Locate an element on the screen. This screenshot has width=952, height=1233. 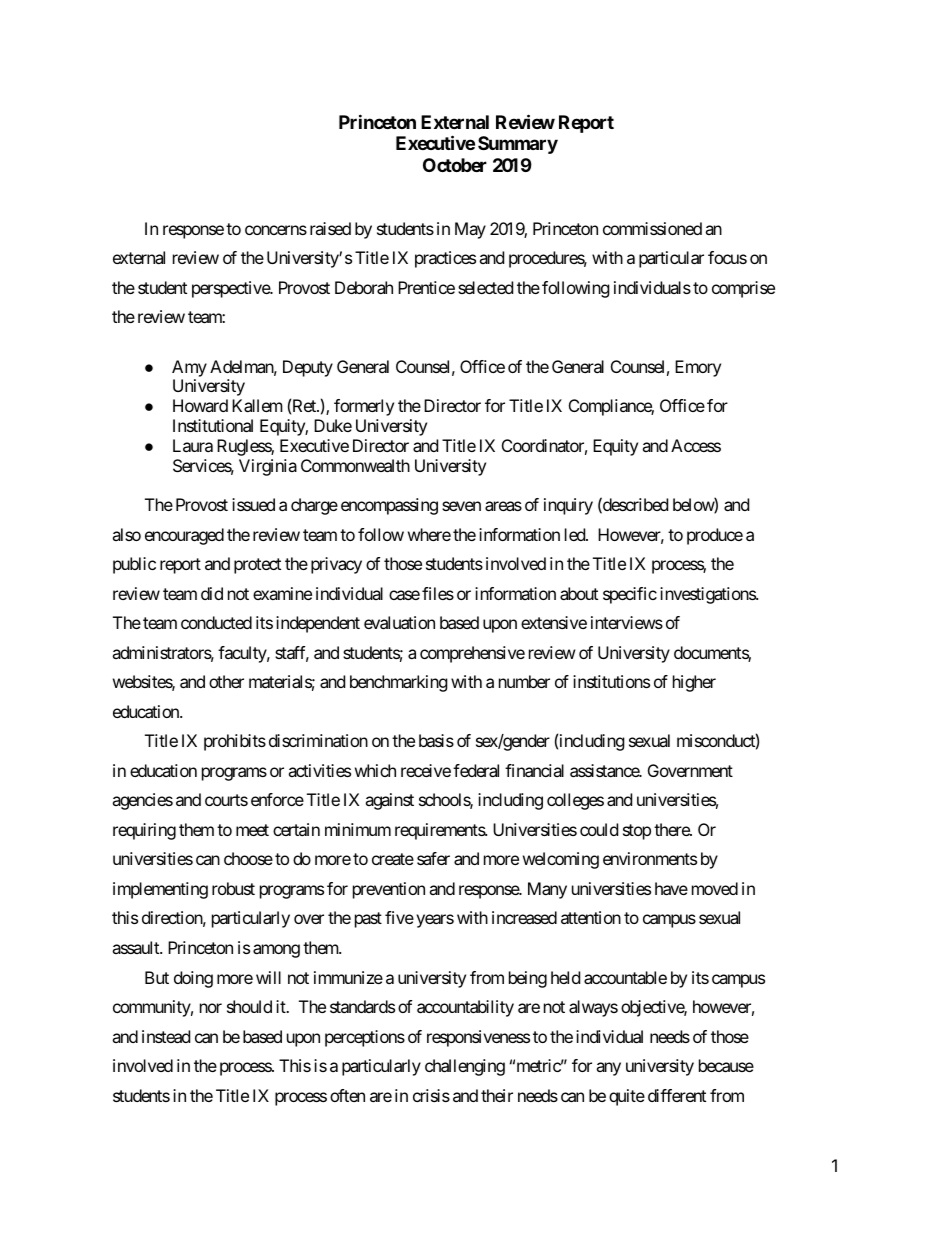
October is located at coordinates (455, 165).
